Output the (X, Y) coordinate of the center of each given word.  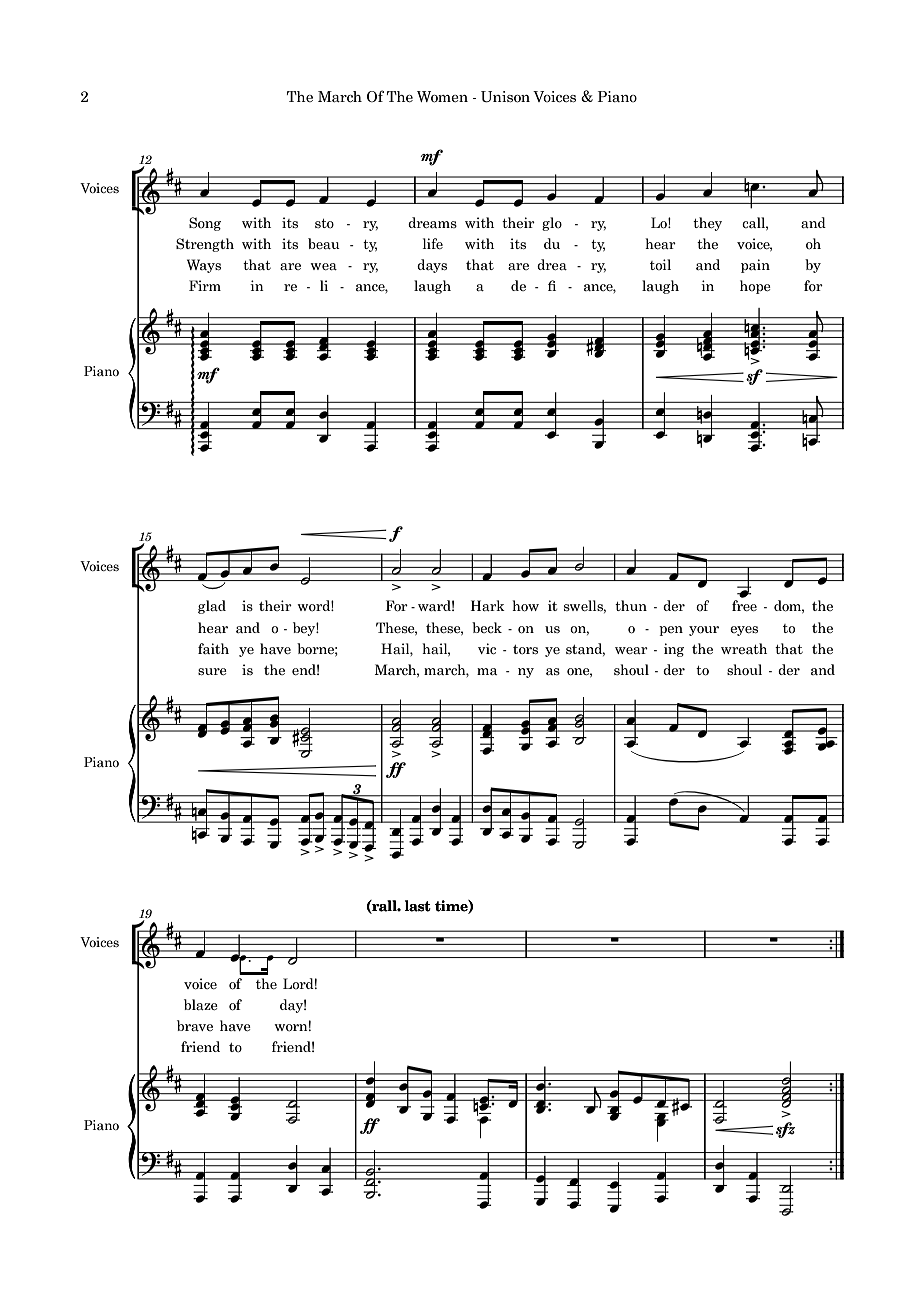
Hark (488, 605)
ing (674, 650)
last (418, 906)
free (744, 605)
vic (487, 649)
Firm (205, 285)
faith (213, 648)
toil (660, 264)
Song (205, 224)
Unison (505, 97)
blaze (201, 1004)
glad (212, 607)
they (707, 224)
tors (525, 650)
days (432, 266)
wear (631, 650)
